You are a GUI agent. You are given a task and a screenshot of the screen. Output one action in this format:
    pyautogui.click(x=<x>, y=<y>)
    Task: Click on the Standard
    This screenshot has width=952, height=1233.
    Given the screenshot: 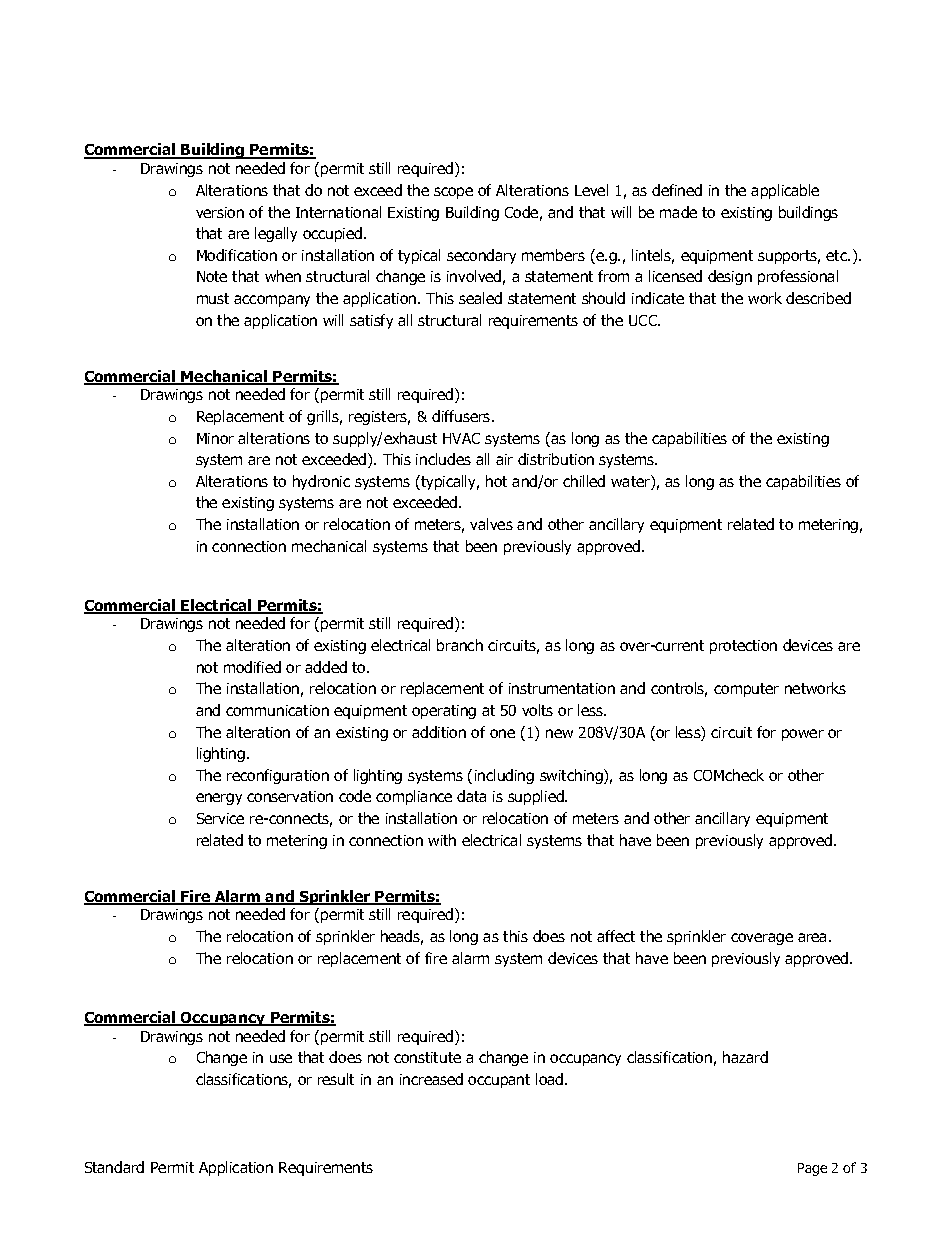 What is the action you would take?
    pyautogui.click(x=114, y=1167)
